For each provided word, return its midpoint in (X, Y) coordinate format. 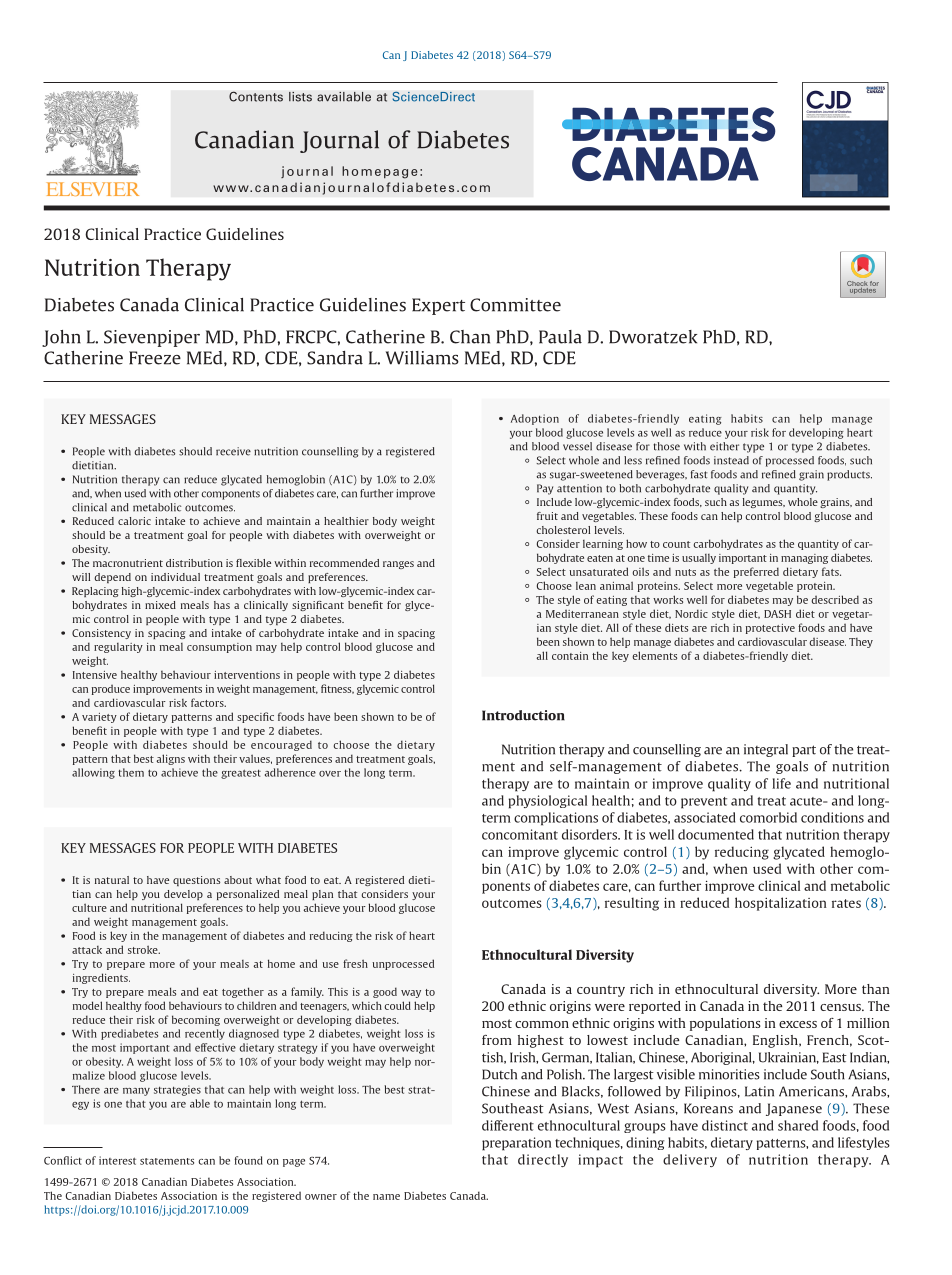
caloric (134, 521)
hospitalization (781, 904)
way (411, 994)
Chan (470, 337)
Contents (256, 96)
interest (117, 1160)
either (724, 446)
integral (766, 750)
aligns (170, 759)
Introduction (523, 715)
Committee (515, 305)
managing (804, 559)
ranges (398, 565)
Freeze (155, 358)
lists (300, 97)
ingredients (101, 978)
